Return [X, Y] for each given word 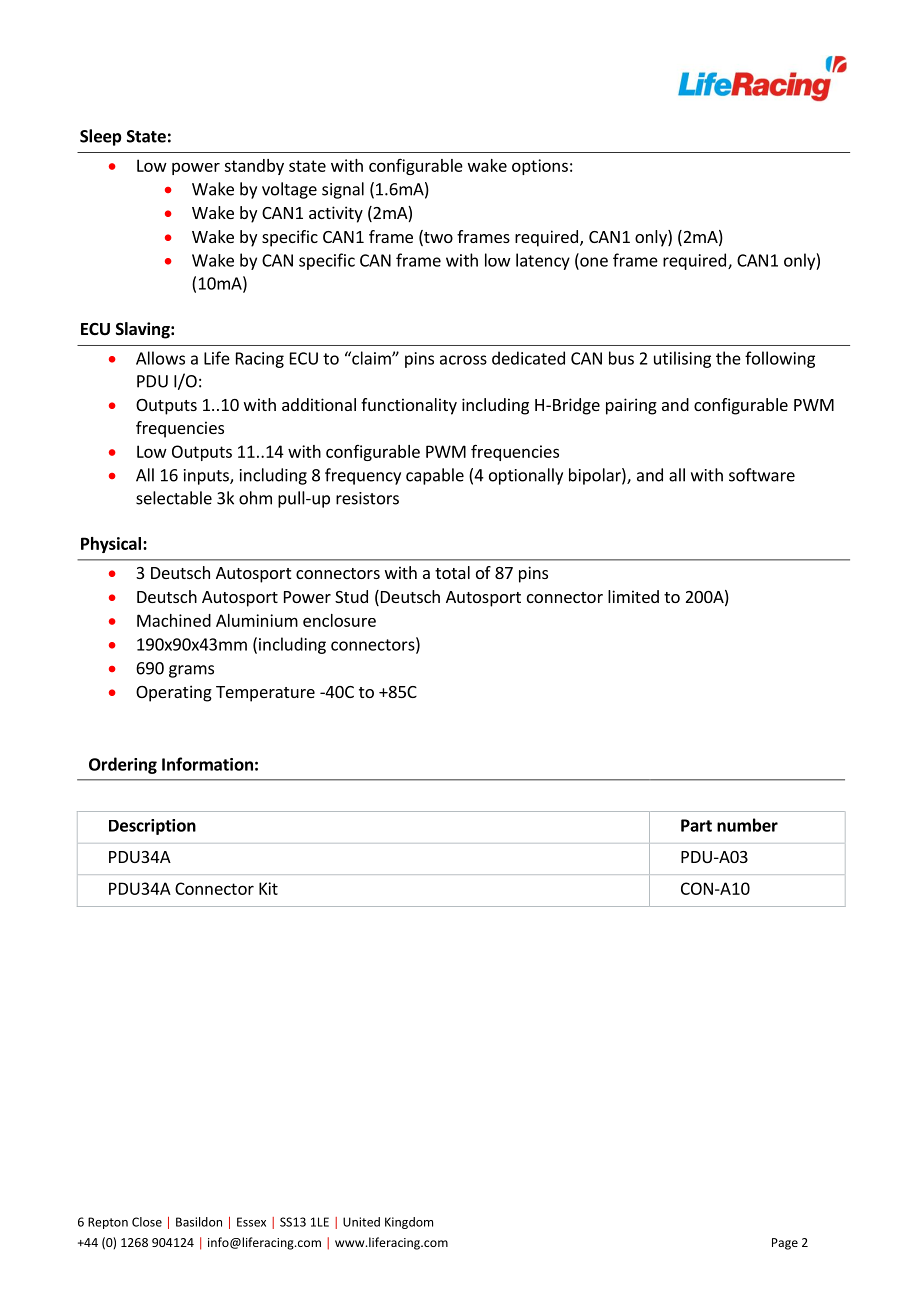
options [540, 167]
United [361, 1222]
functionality [409, 406]
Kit [268, 888]
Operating [174, 693]
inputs [207, 477]
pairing [631, 406]
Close [147, 1222]
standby [254, 167]
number [747, 825]
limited [633, 596]
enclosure [339, 620]
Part [696, 825]
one [593, 263]
